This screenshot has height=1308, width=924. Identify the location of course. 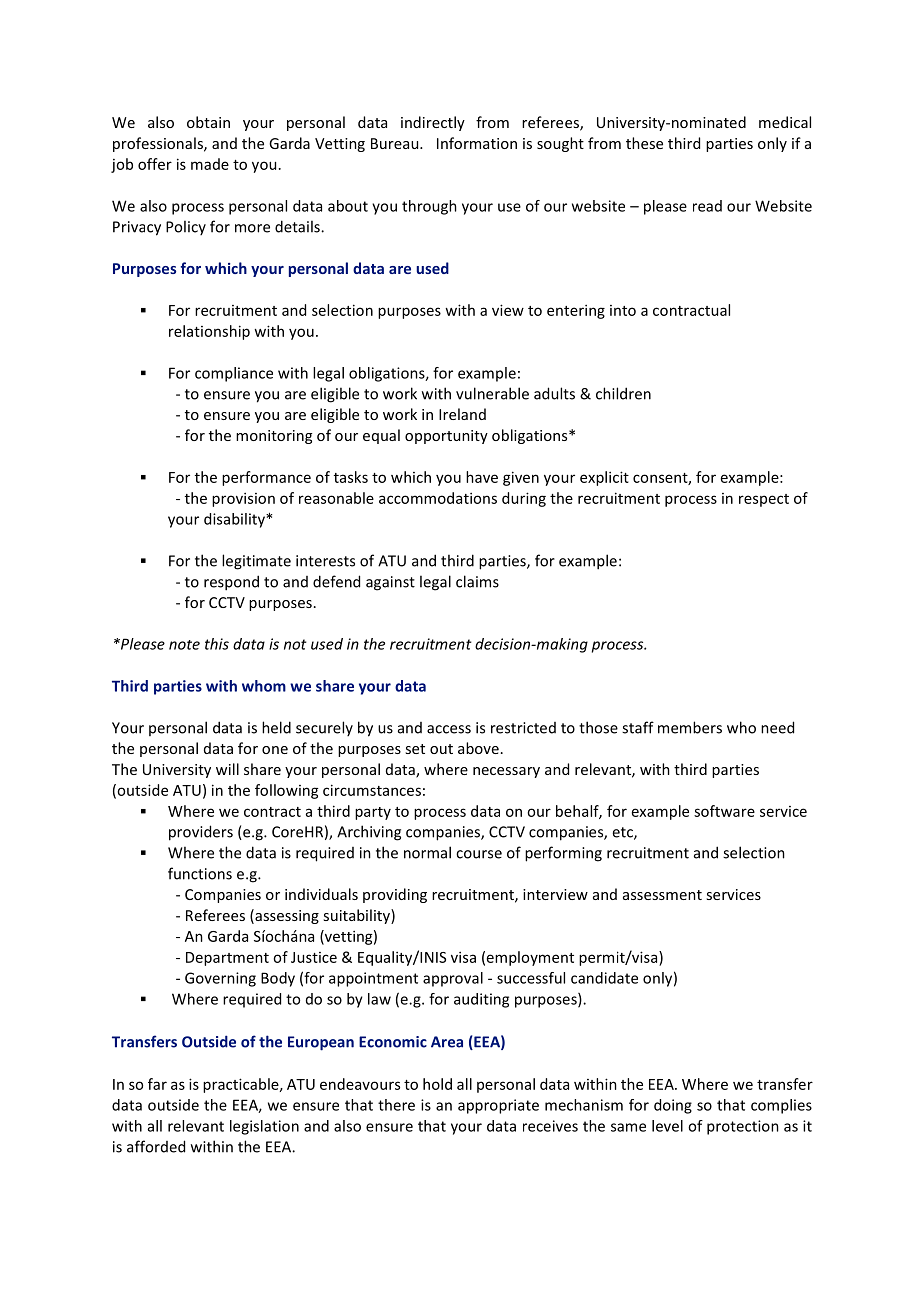
(479, 854).
